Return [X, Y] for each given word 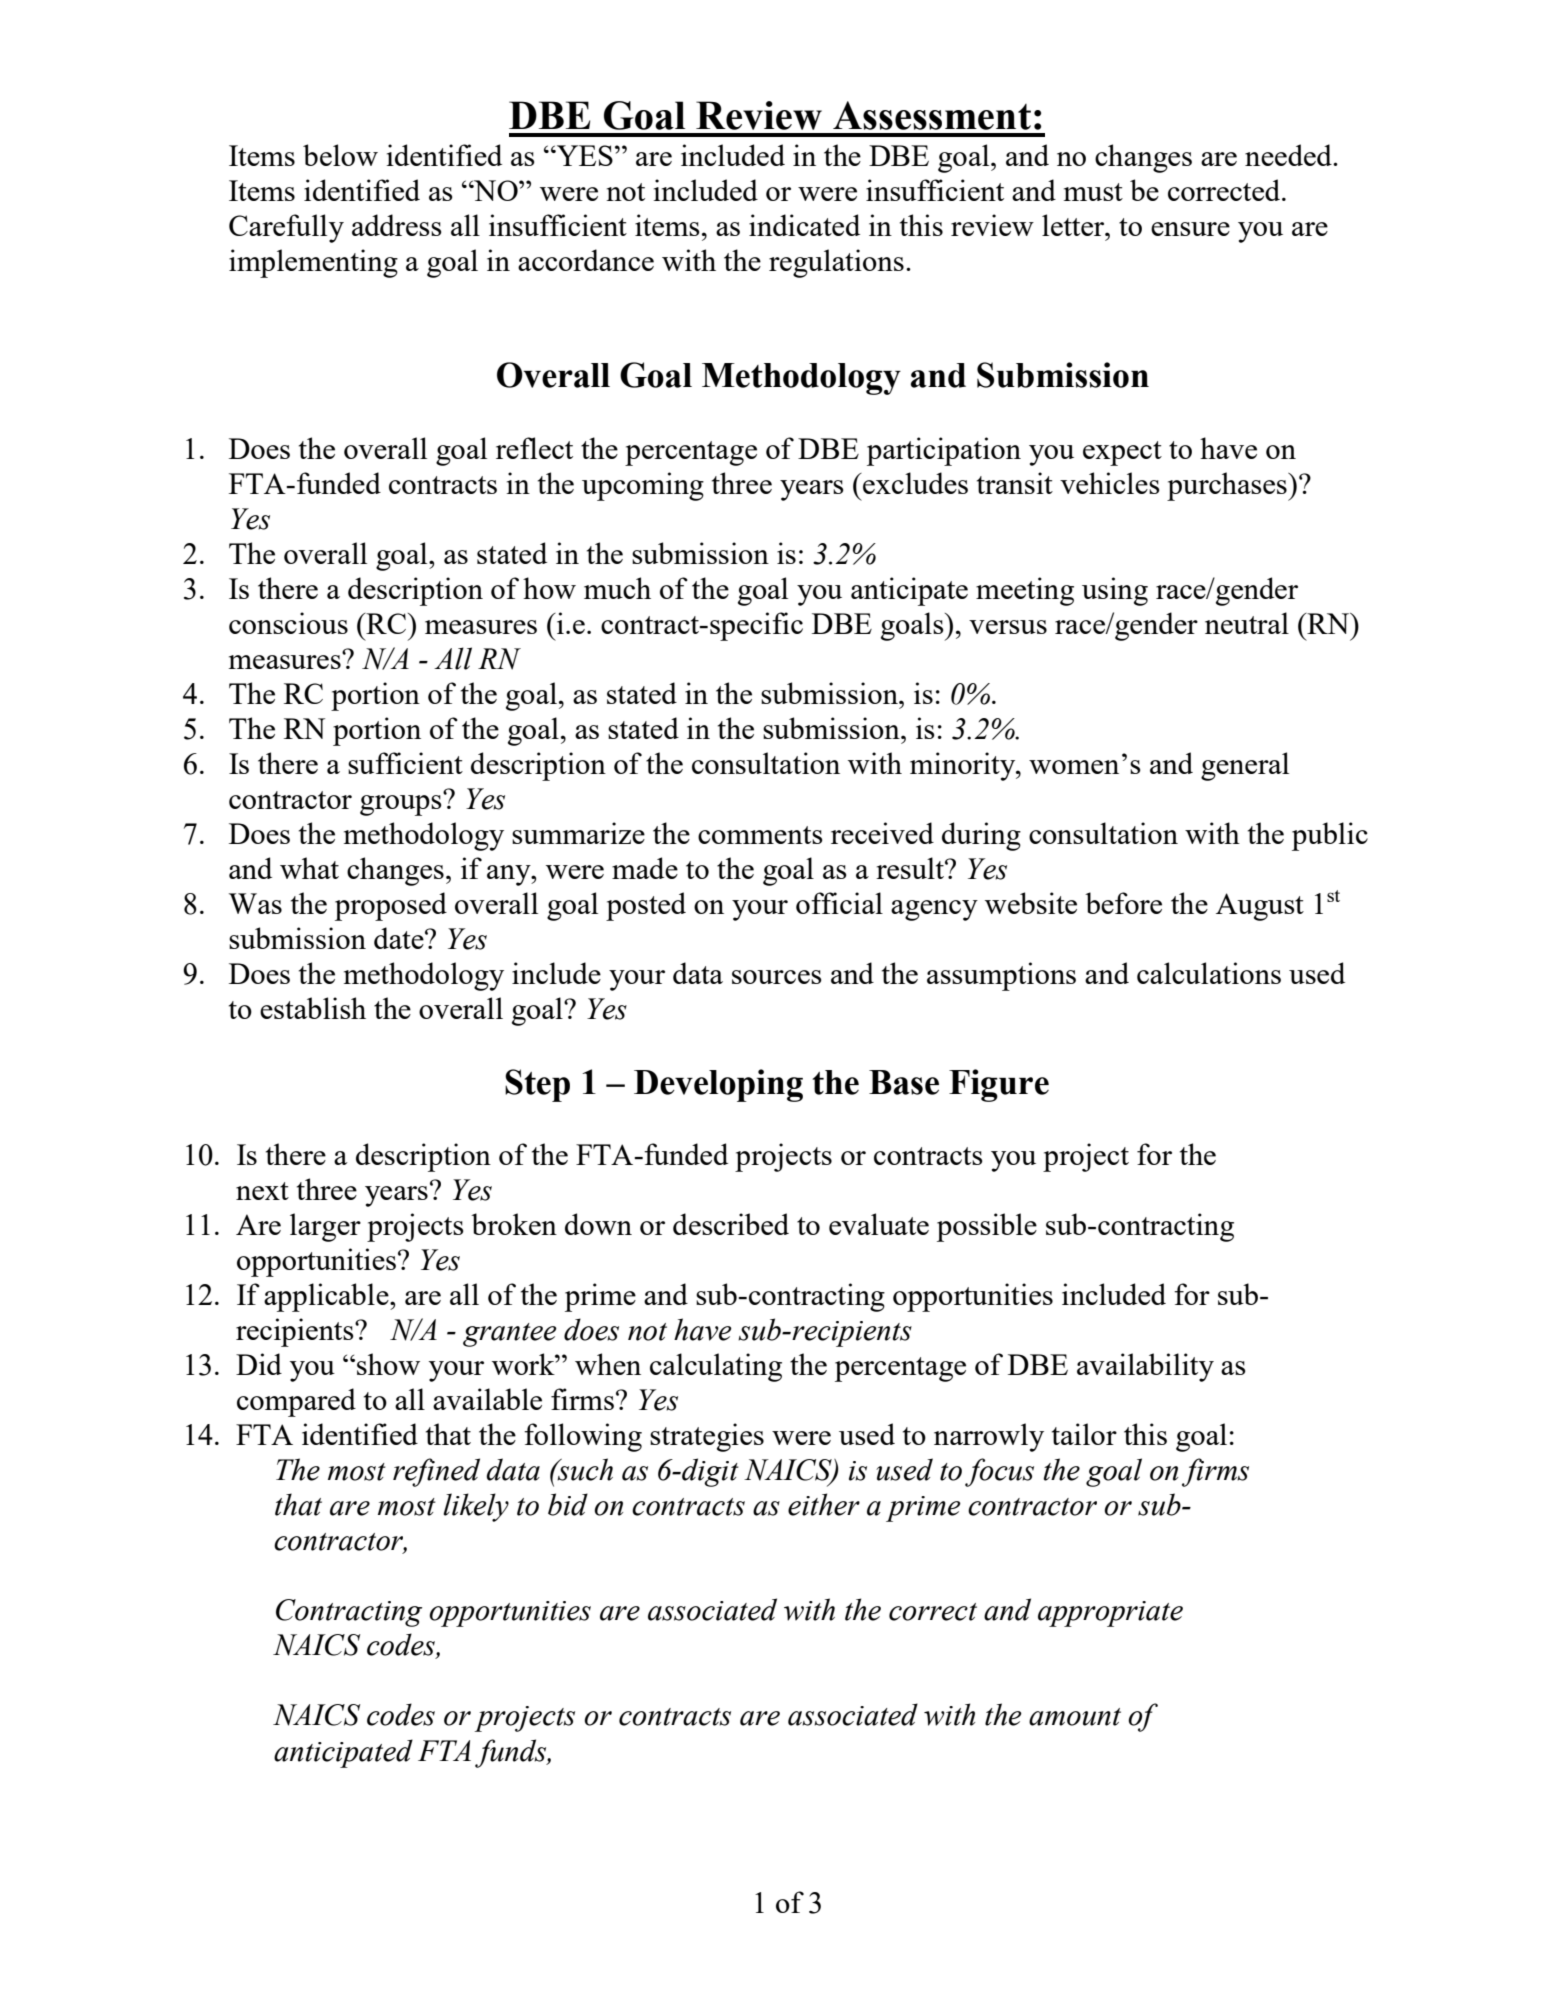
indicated [804, 225]
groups [402, 804]
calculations [1209, 973]
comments [760, 835]
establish [313, 1008]
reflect [534, 448]
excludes [914, 483]
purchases [1228, 486]
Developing [718, 1085]
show [388, 1364]
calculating [716, 1367]
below [340, 155]
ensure [1190, 229]
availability [1145, 1367]
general [1245, 766]
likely [476, 1507]
